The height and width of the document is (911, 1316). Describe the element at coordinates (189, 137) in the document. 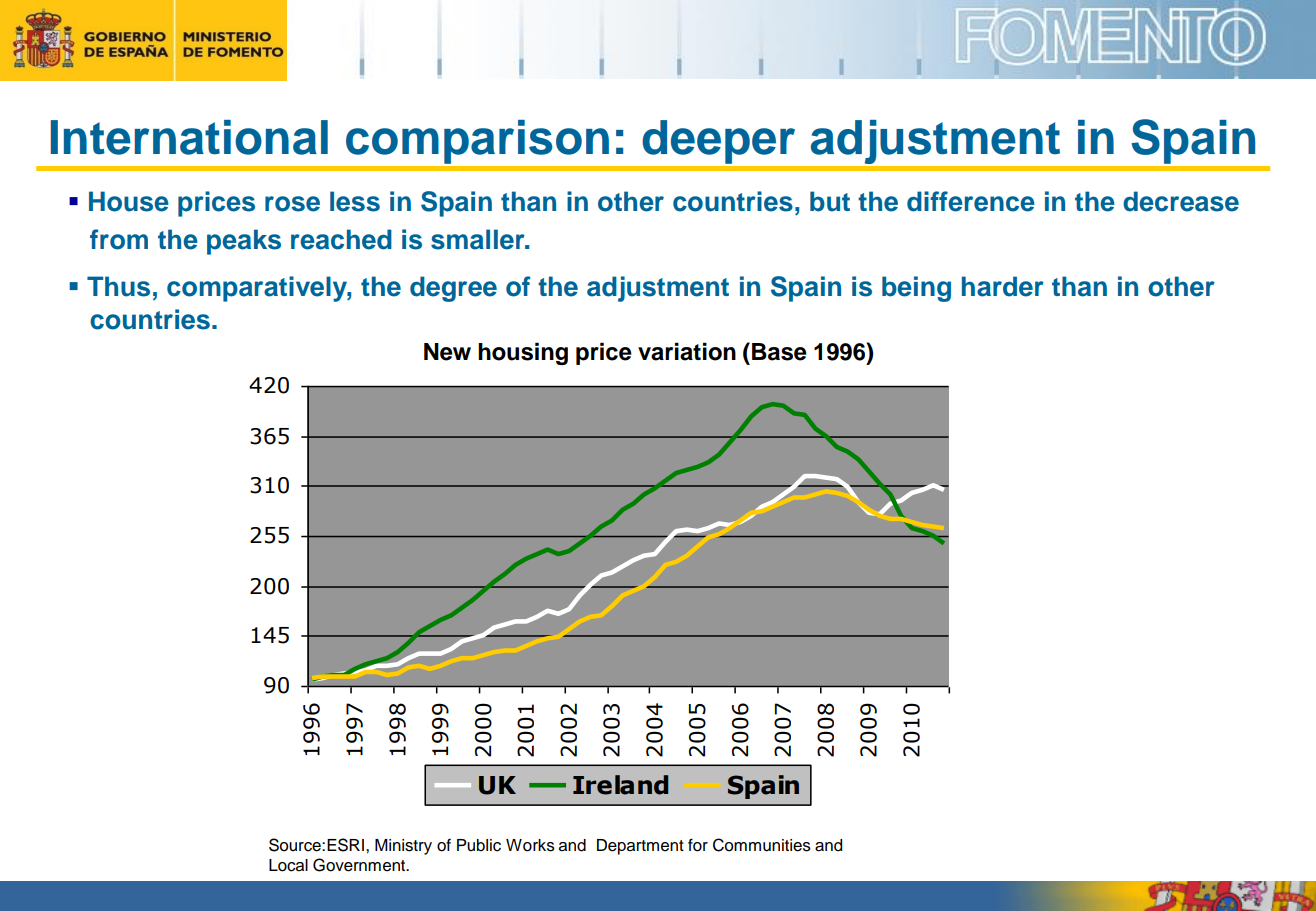

I see `International` at that location.
